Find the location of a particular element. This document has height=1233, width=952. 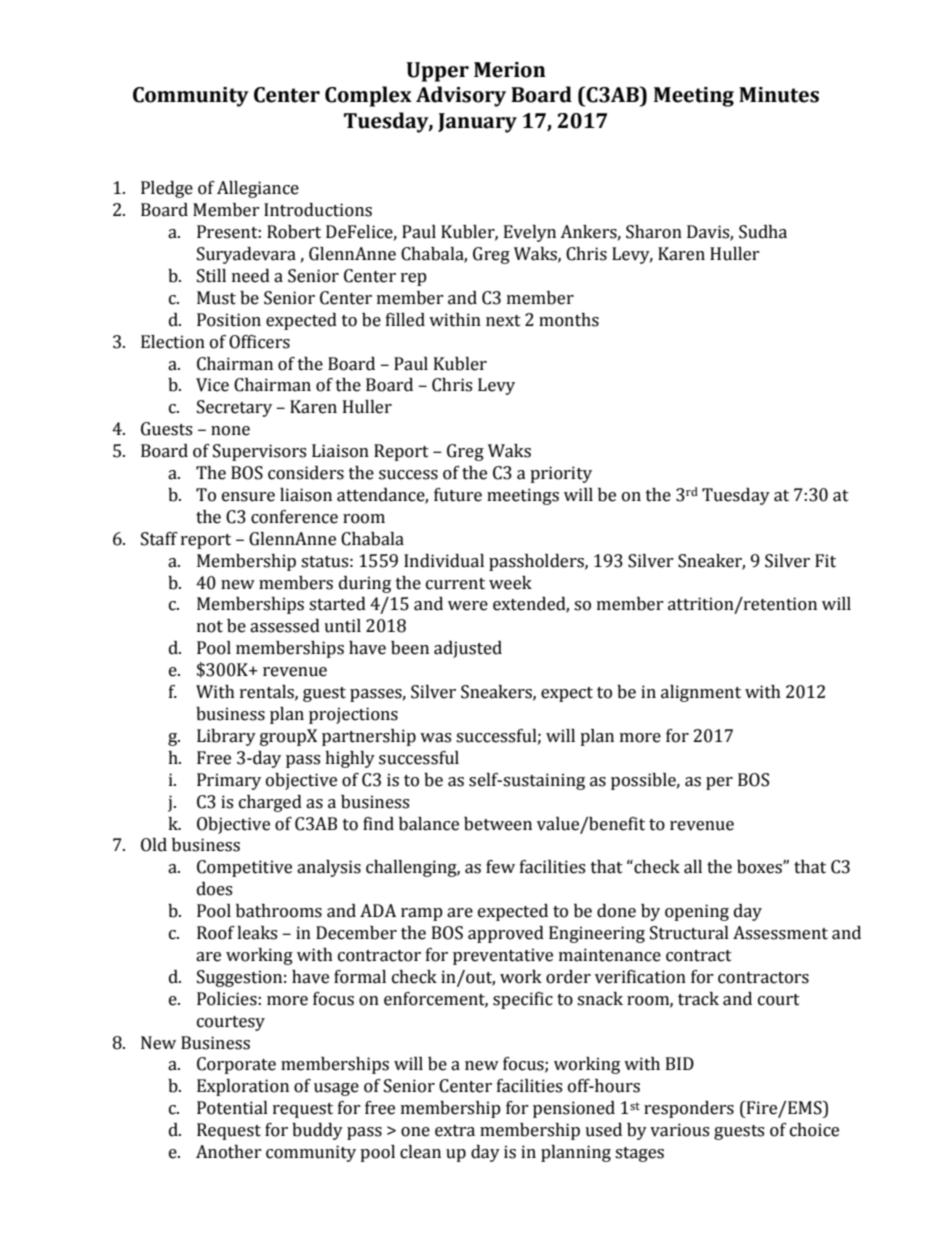

Minutes is located at coordinates (779, 95).
